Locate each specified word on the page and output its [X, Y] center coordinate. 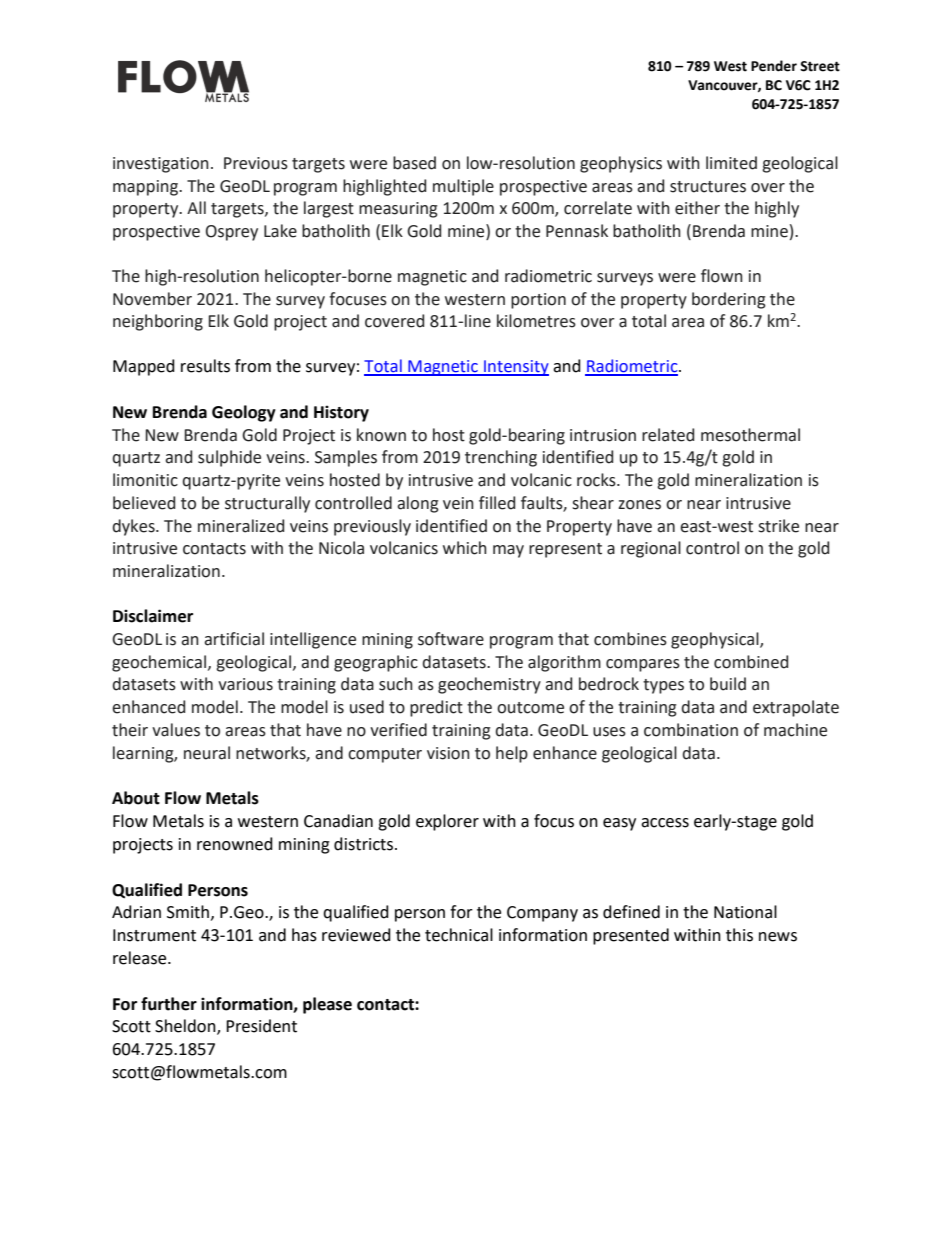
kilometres [536, 321]
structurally [267, 504]
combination [691, 730]
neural [207, 753]
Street [820, 66]
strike [778, 526]
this [739, 935]
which [465, 548]
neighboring [158, 322]
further [169, 1004]
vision [448, 753]
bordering [729, 300]
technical [459, 935]
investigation [161, 165]
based [414, 163]
